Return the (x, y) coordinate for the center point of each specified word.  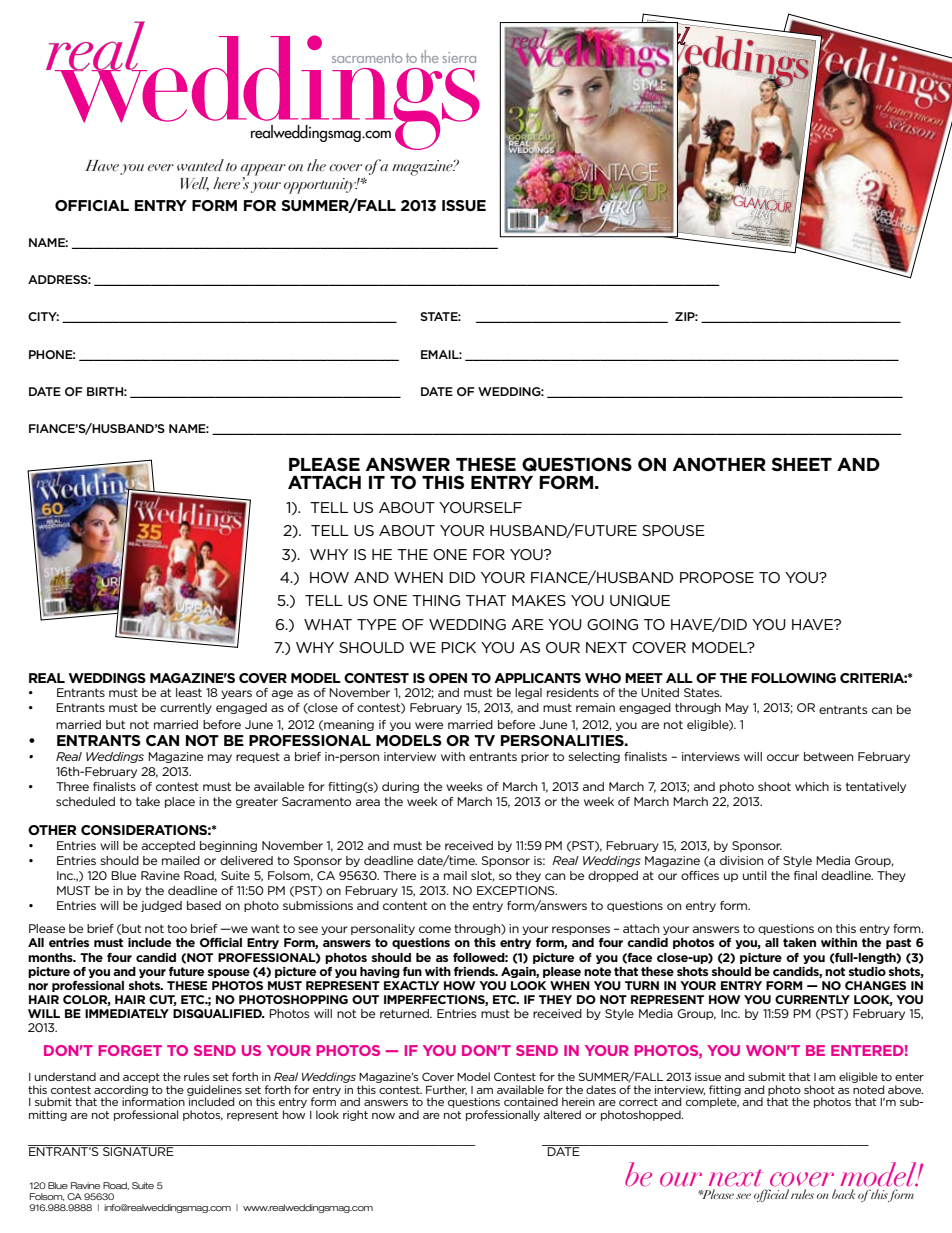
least (189, 692)
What (328, 624)
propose (717, 577)
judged (161, 906)
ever (161, 167)
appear (263, 170)
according (121, 1091)
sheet (802, 464)
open (448, 678)
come (435, 929)
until (755, 875)
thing (436, 600)
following (793, 678)
